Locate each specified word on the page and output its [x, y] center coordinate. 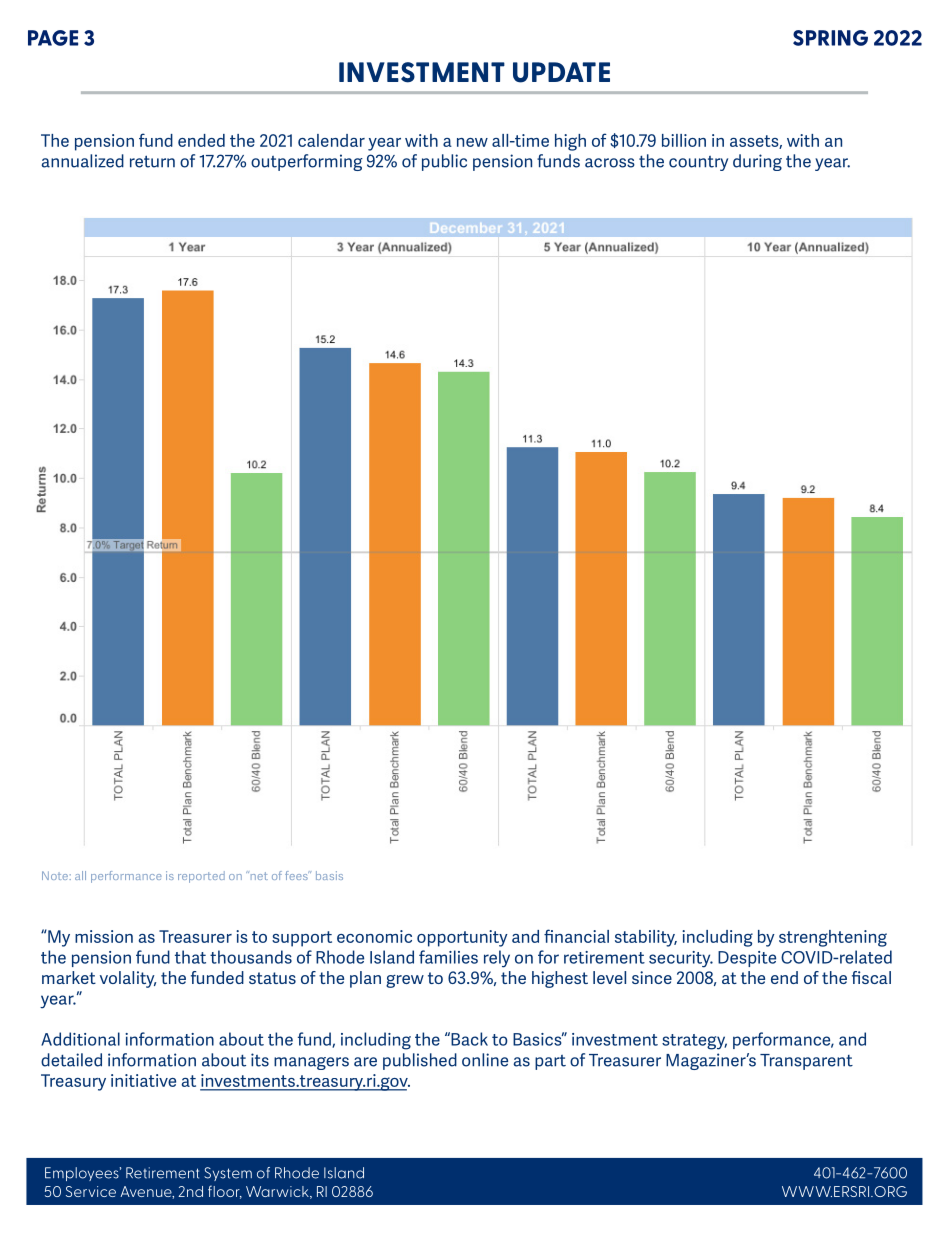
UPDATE [561, 72]
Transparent [806, 1062]
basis [329, 875]
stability [646, 938]
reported [201, 877]
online [485, 1060]
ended [201, 140]
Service [91, 1191]
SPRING [830, 38]
